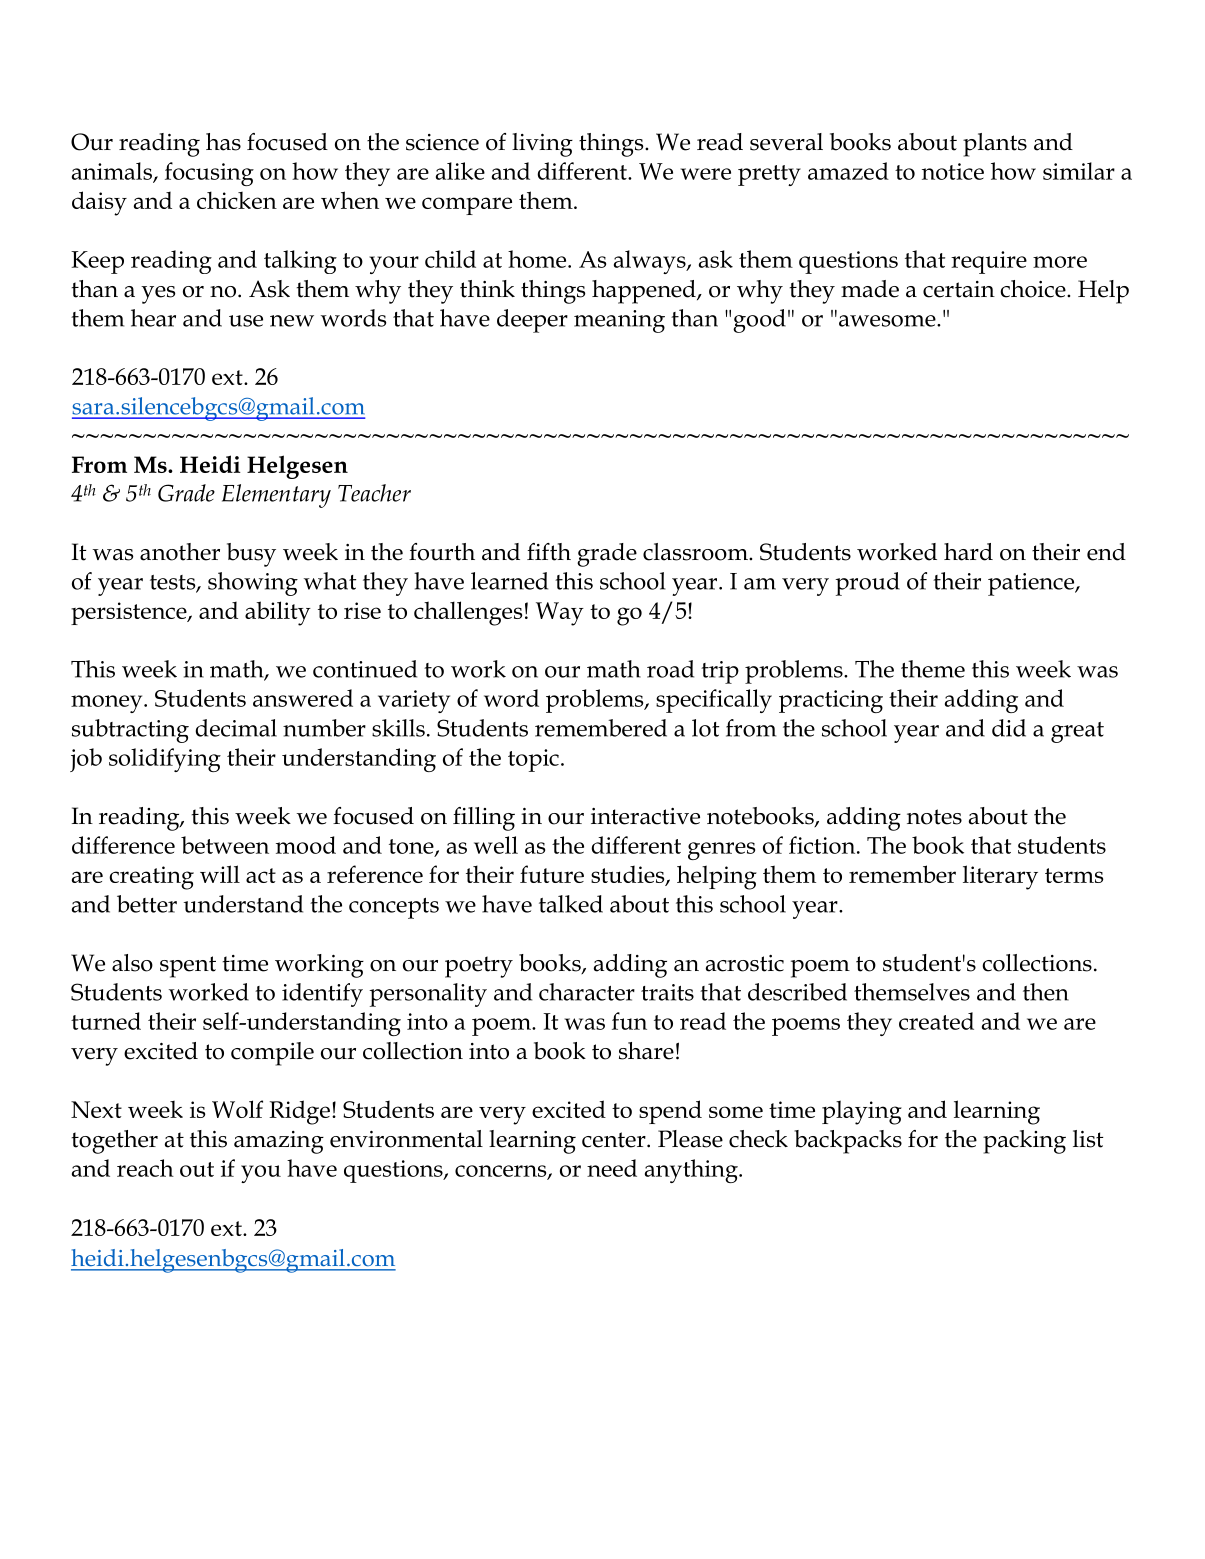  What do you see at coordinates (645, 816) in the document?
I see `interactive` at bounding box center [645, 816].
